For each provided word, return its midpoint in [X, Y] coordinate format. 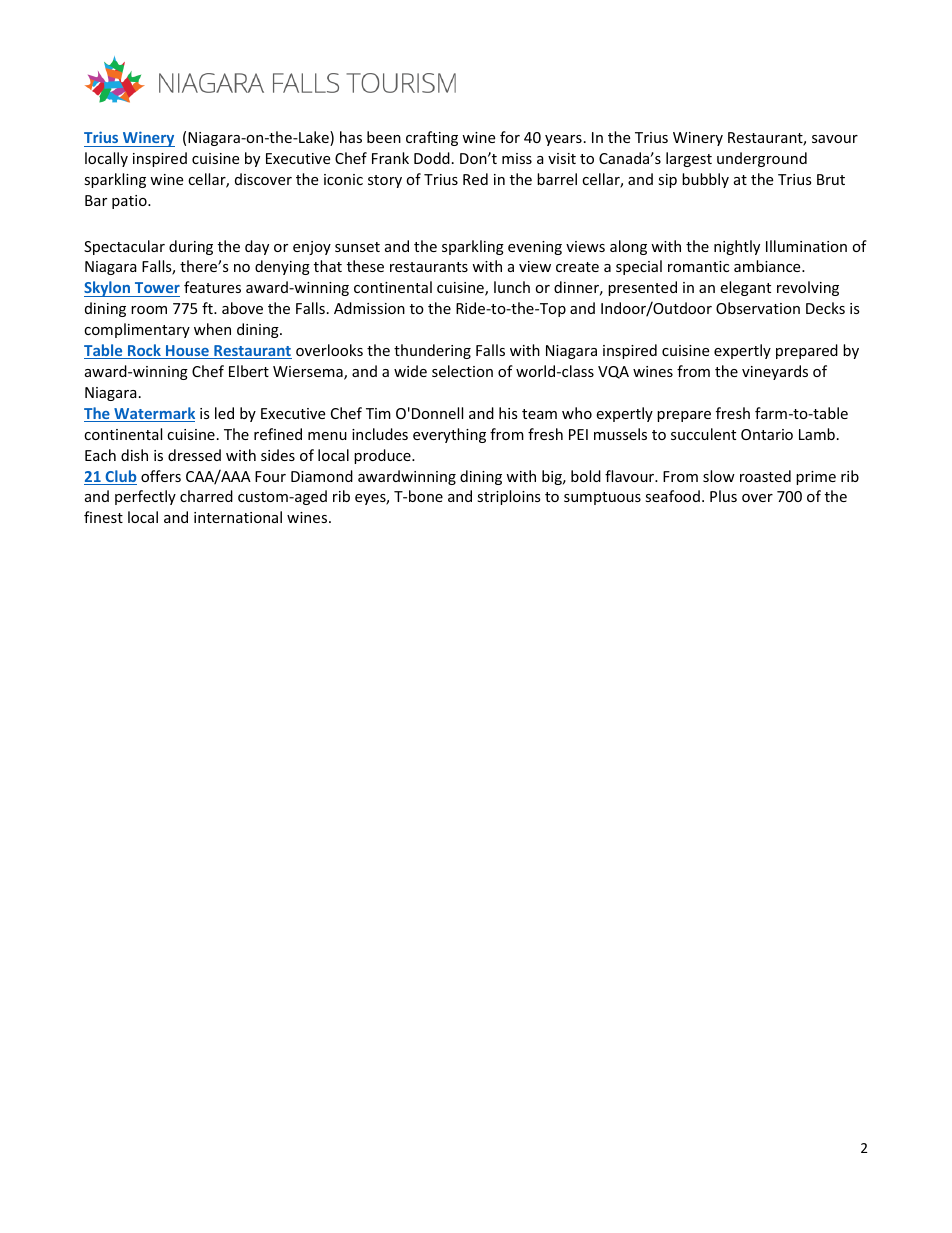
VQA [613, 372]
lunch [512, 287]
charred [206, 496]
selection [462, 371]
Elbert [249, 371]
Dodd [432, 158]
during [191, 247]
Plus [723, 496]
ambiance [768, 266]
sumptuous [602, 498]
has [351, 137]
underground [762, 159]
